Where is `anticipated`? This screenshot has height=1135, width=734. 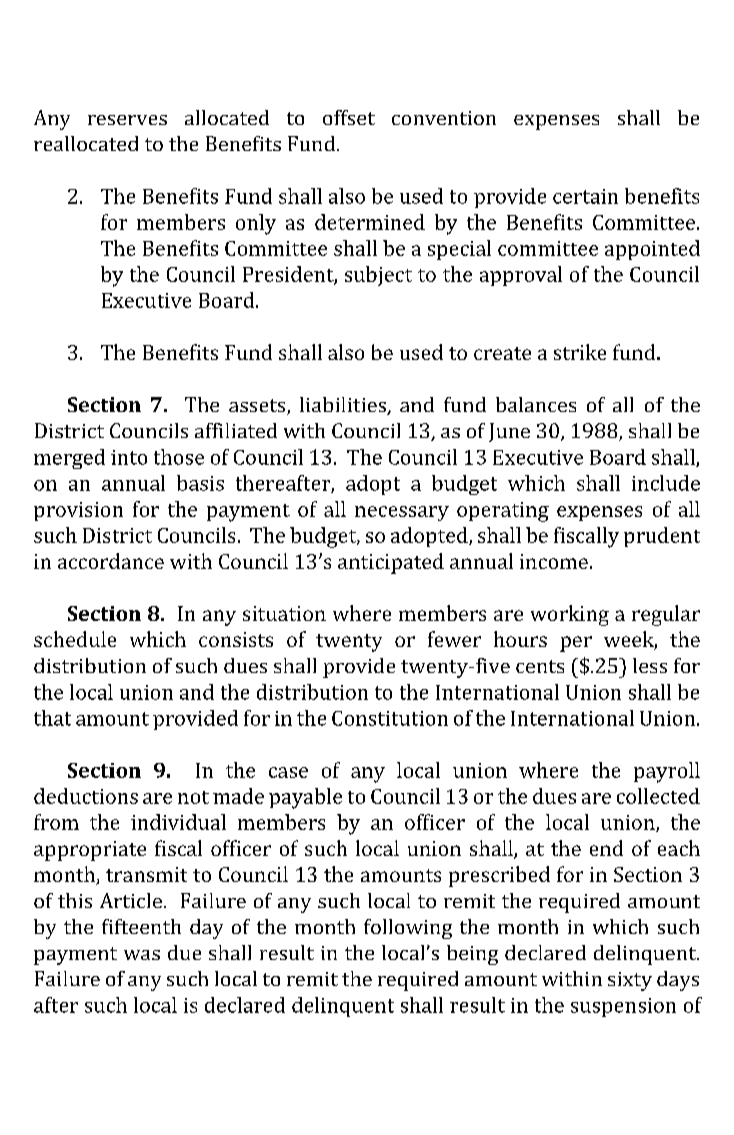 anticipated is located at coordinates (391, 563).
